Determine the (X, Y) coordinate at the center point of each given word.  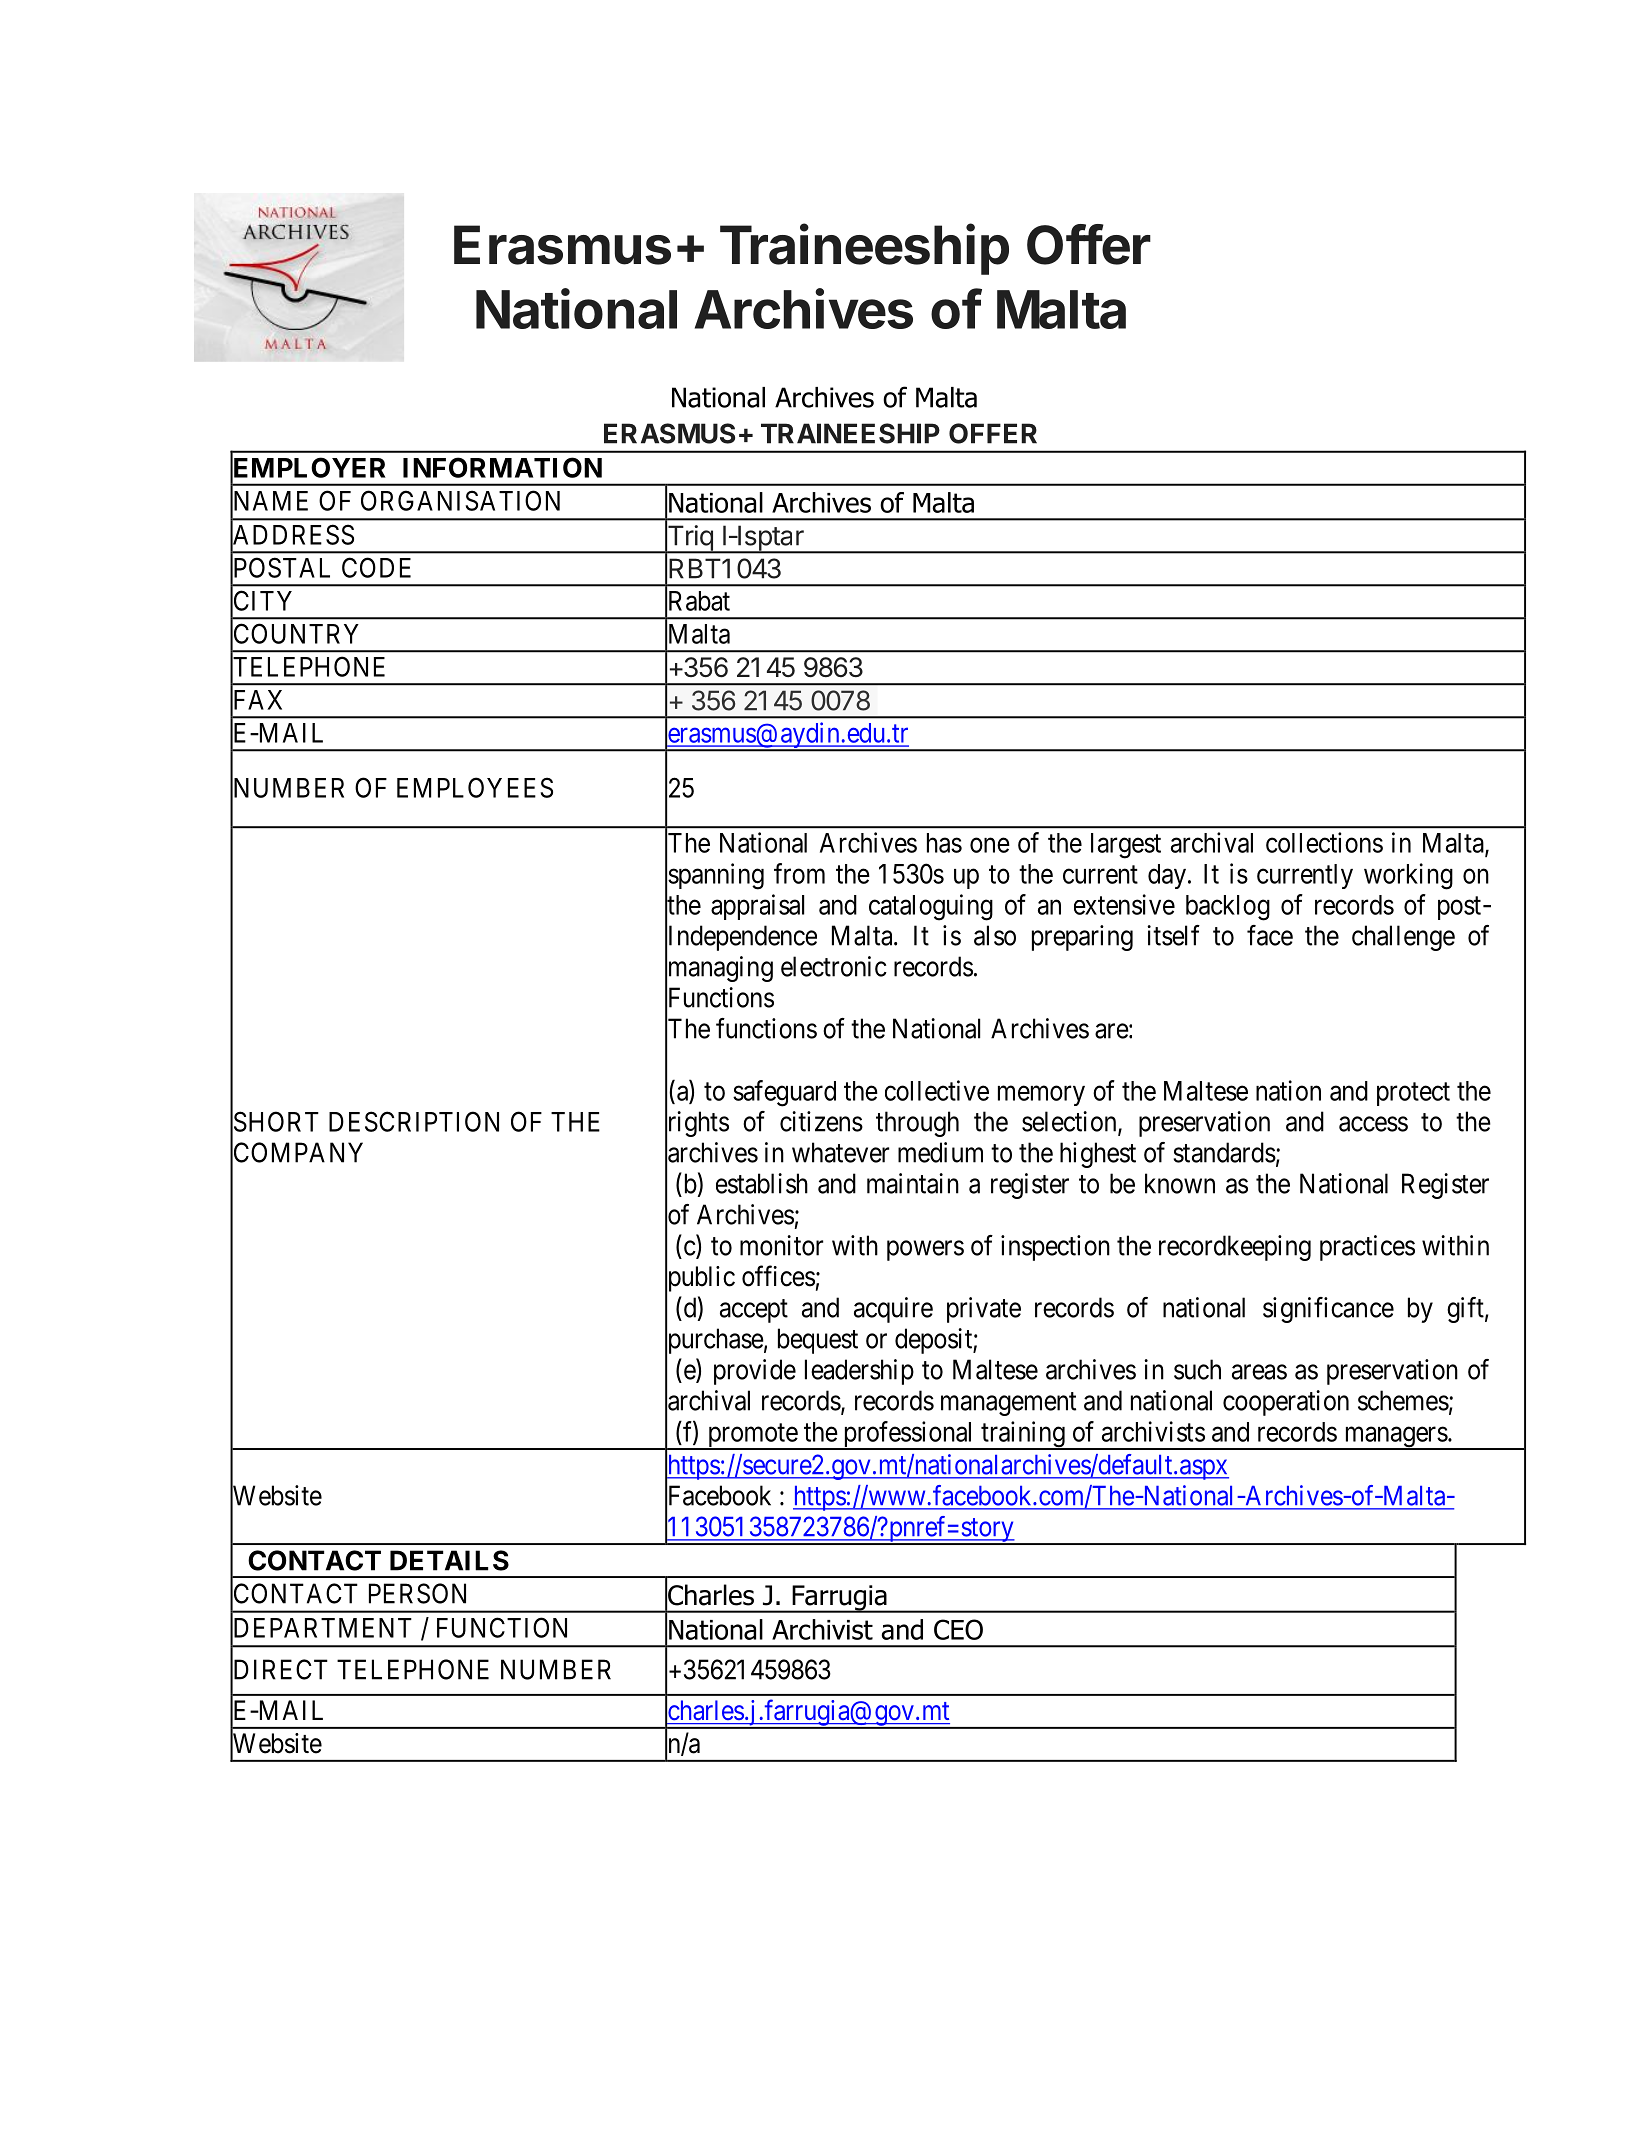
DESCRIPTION (414, 1121)
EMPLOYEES (475, 787)
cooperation (1286, 1403)
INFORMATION (502, 467)
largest (1126, 846)
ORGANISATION (460, 500)
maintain (913, 1183)
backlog (1228, 908)
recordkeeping (1235, 1248)
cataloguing (931, 907)
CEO (958, 1629)
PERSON (417, 1593)
